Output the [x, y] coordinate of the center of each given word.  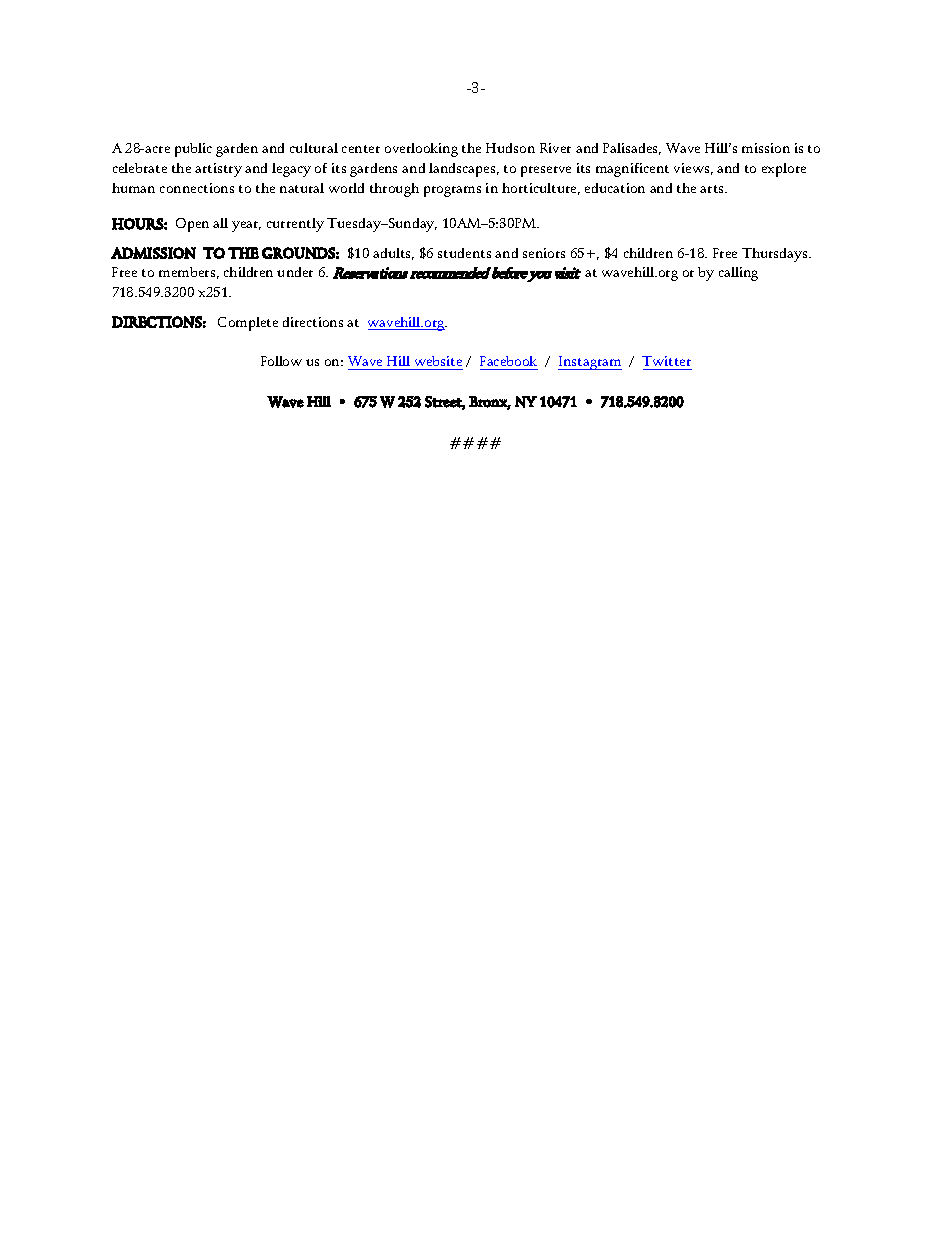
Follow [281, 361]
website [437, 363]
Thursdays [776, 255]
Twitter [667, 363]
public [193, 150]
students [464, 253]
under [295, 272]
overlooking [421, 150]
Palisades [632, 149]
